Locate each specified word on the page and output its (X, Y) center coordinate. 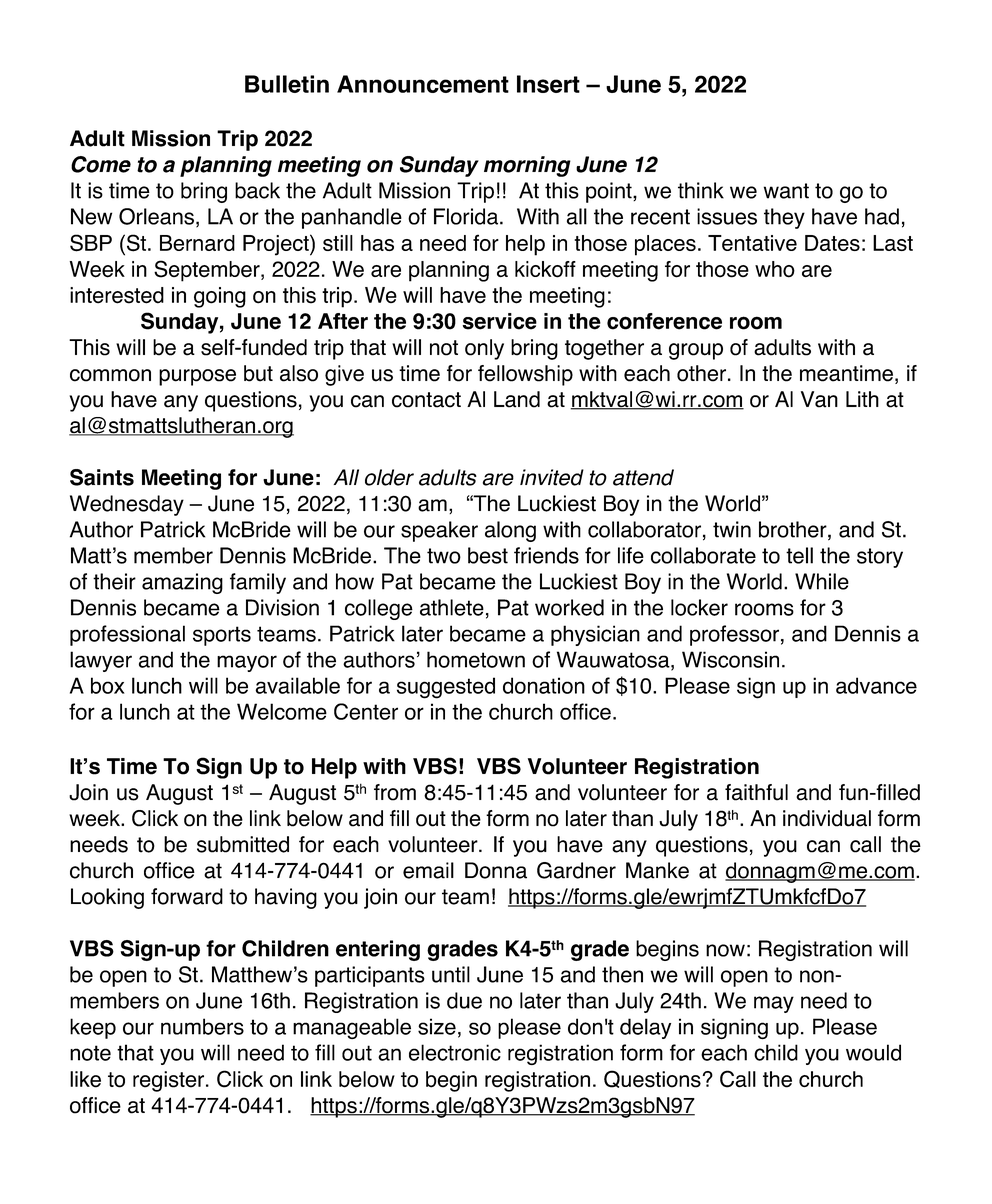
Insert (548, 84)
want (786, 191)
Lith (862, 399)
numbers (202, 1026)
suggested (446, 688)
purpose (197, 377)
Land (517, 399)
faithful (756, 792)
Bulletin (287, 84)
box (108, 685)
